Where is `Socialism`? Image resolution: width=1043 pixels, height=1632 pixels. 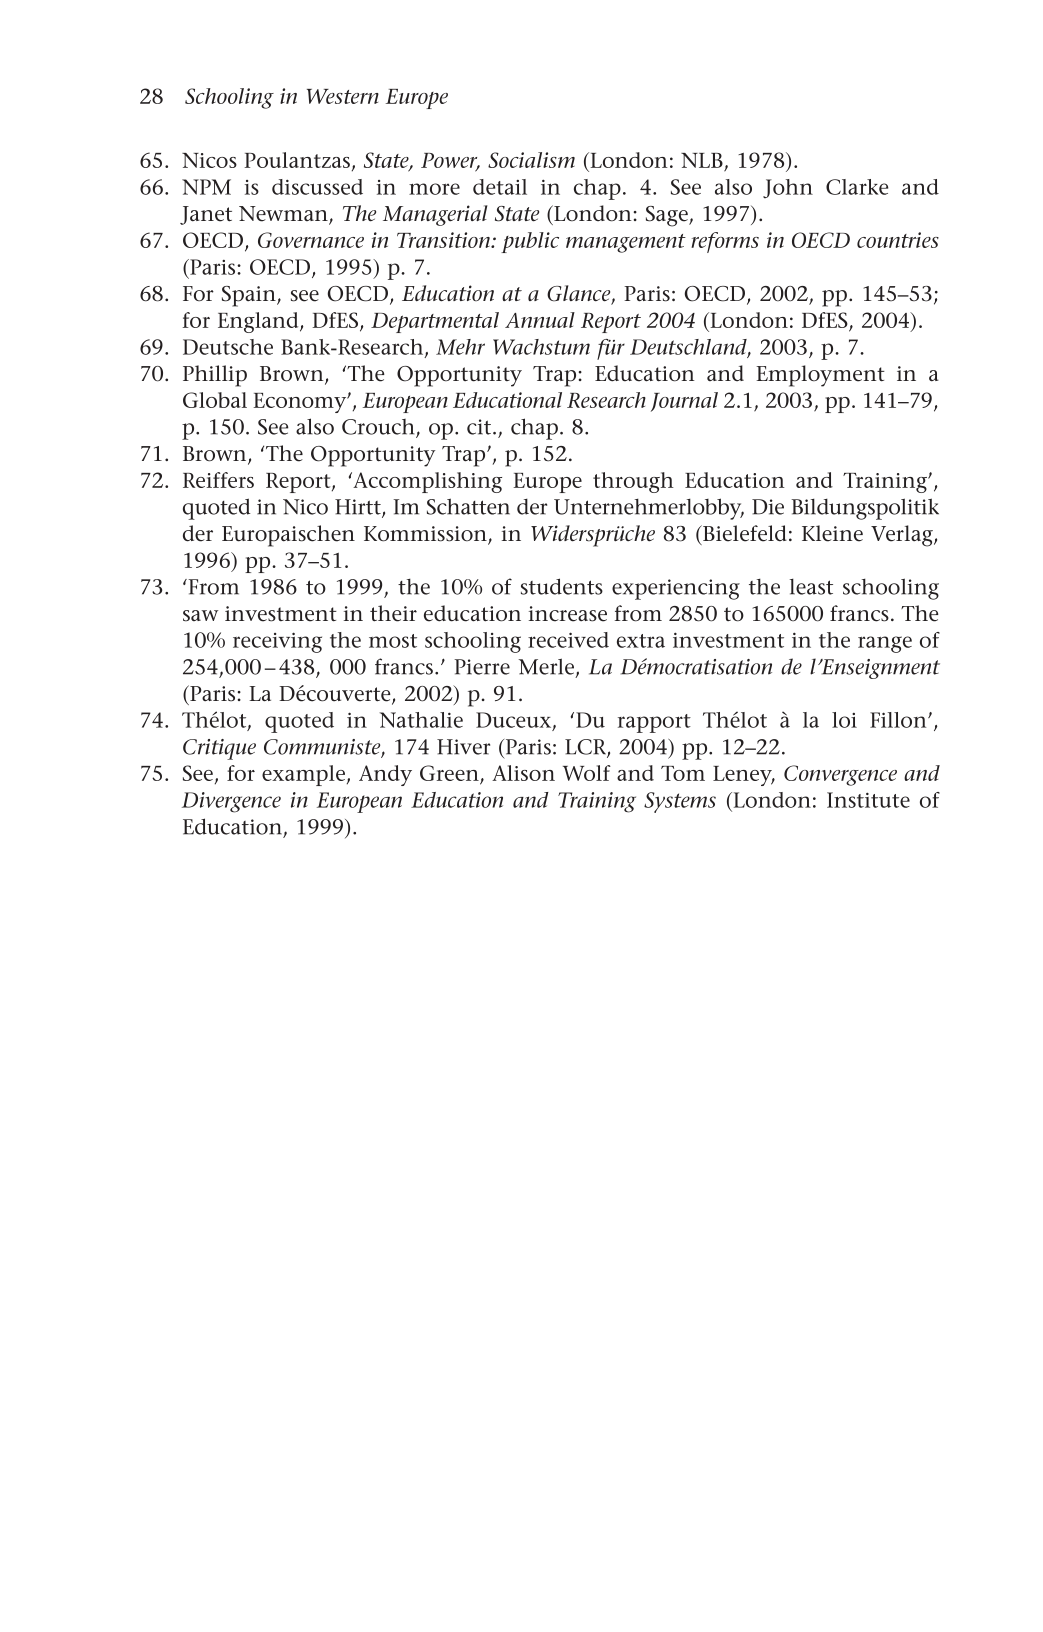 Socialism is located at coordinates (531, 160).
